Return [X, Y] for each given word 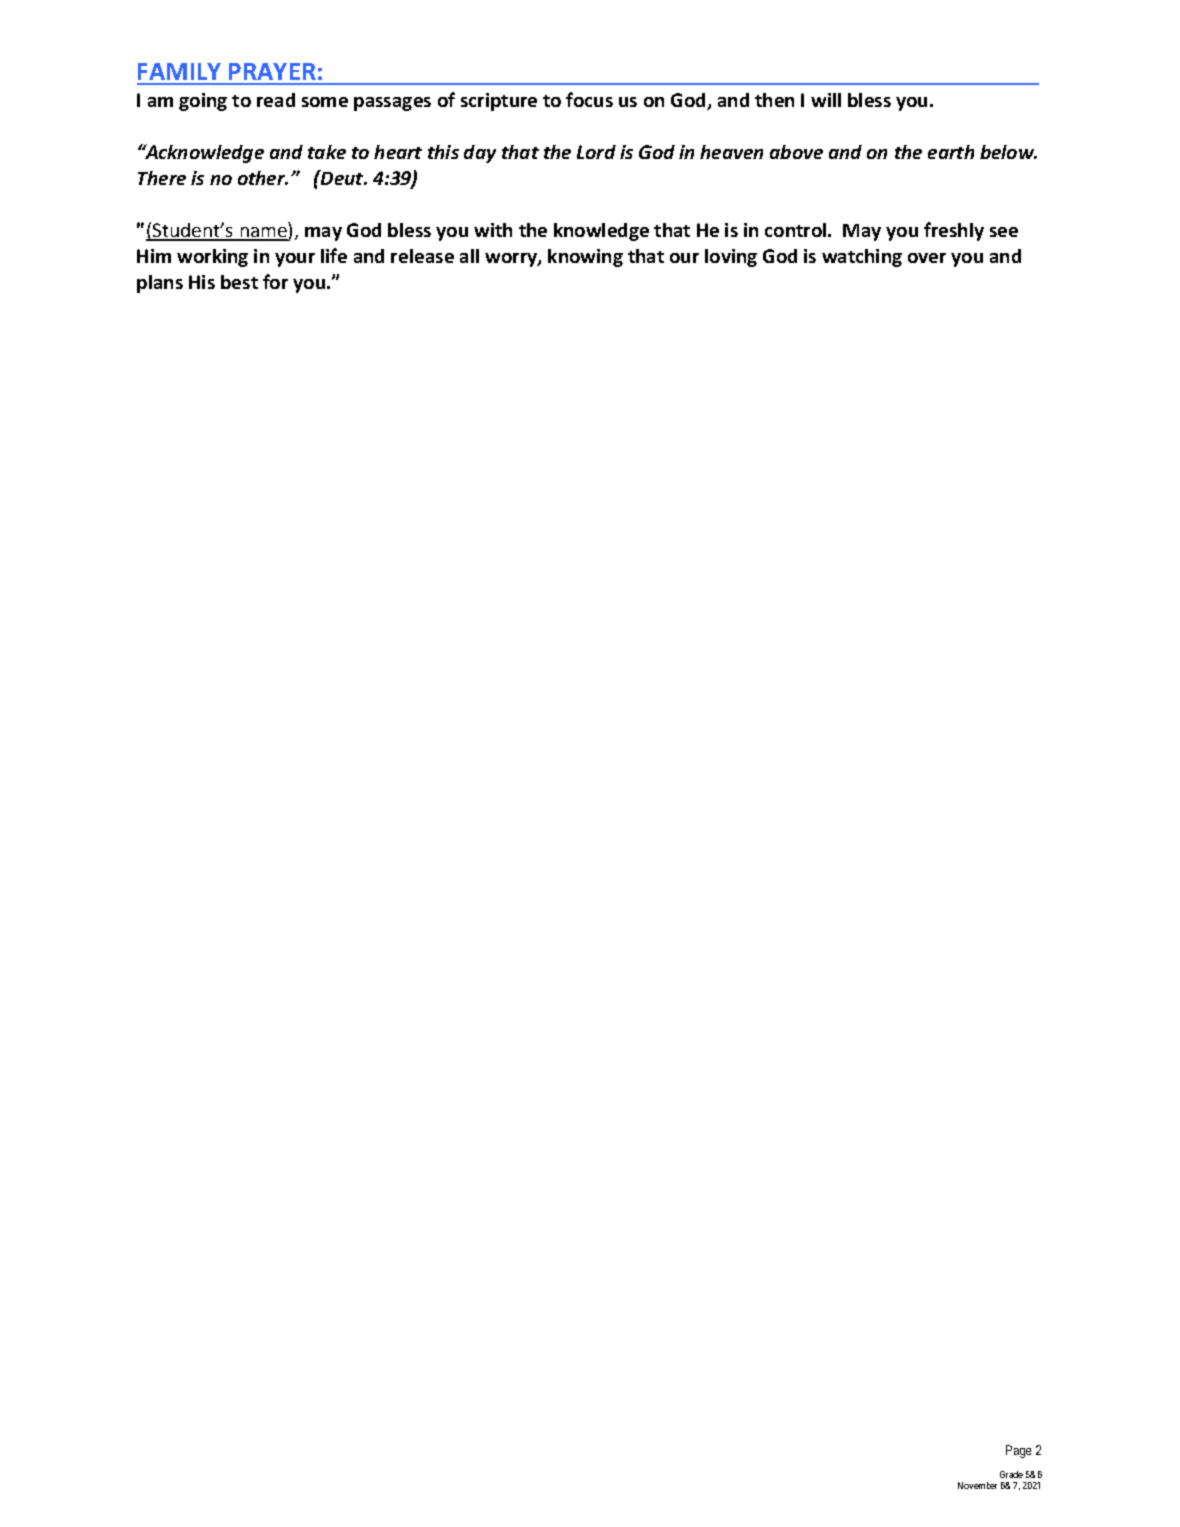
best [239, 282]
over [927, 258]
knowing [585, 258]
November [977, 1485]
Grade [1011, 1474]
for [275, 281]
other [263, 178]
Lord [596, 152]
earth [951, 152]
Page [1018, 1451]
